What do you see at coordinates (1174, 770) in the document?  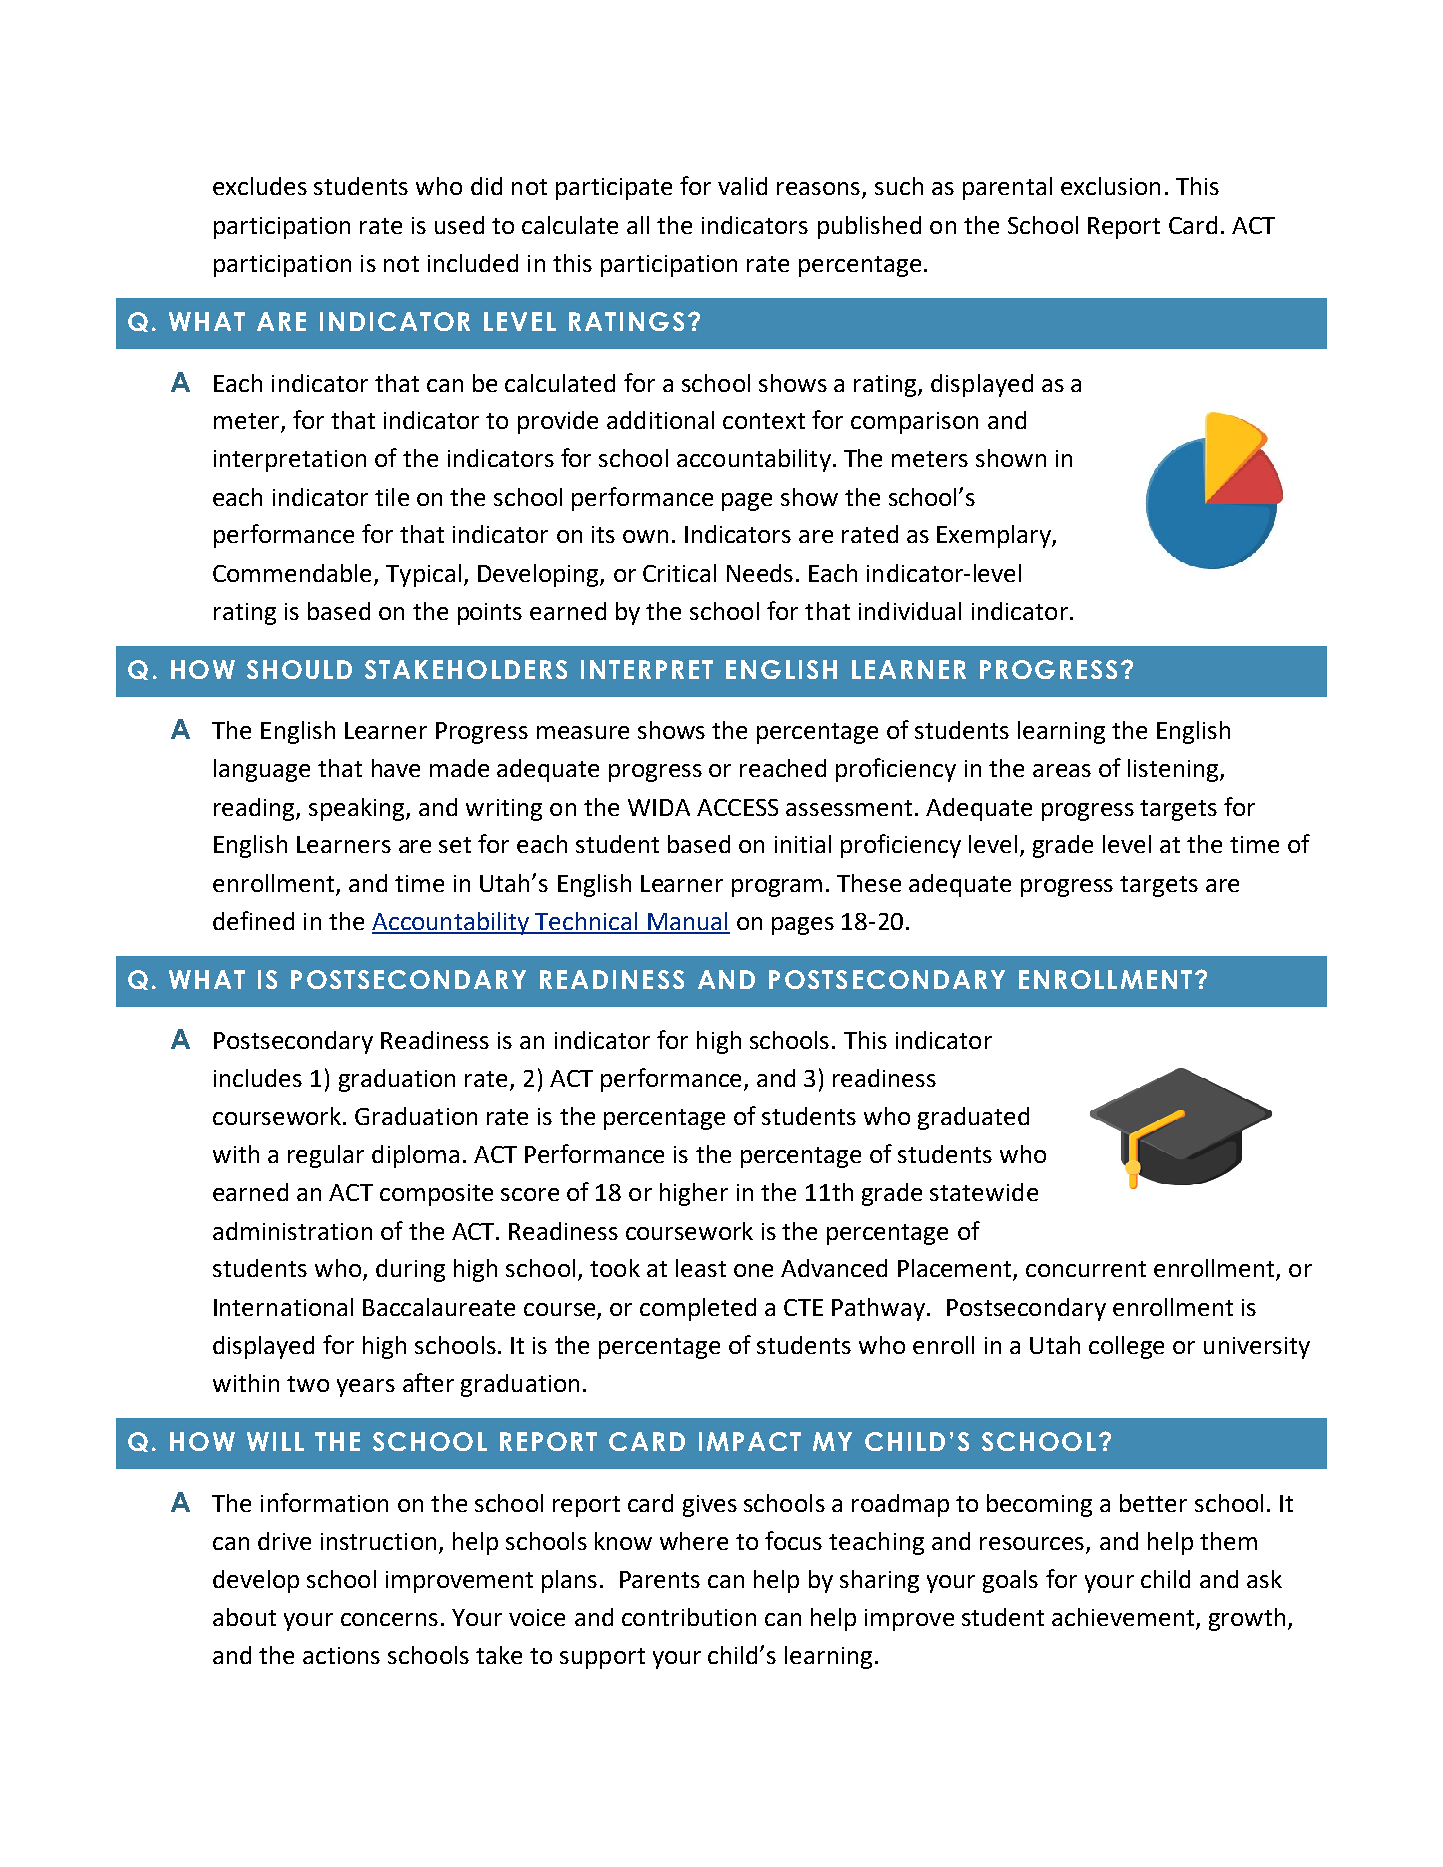 I see `listening` at bounding box center [1174, 770].
